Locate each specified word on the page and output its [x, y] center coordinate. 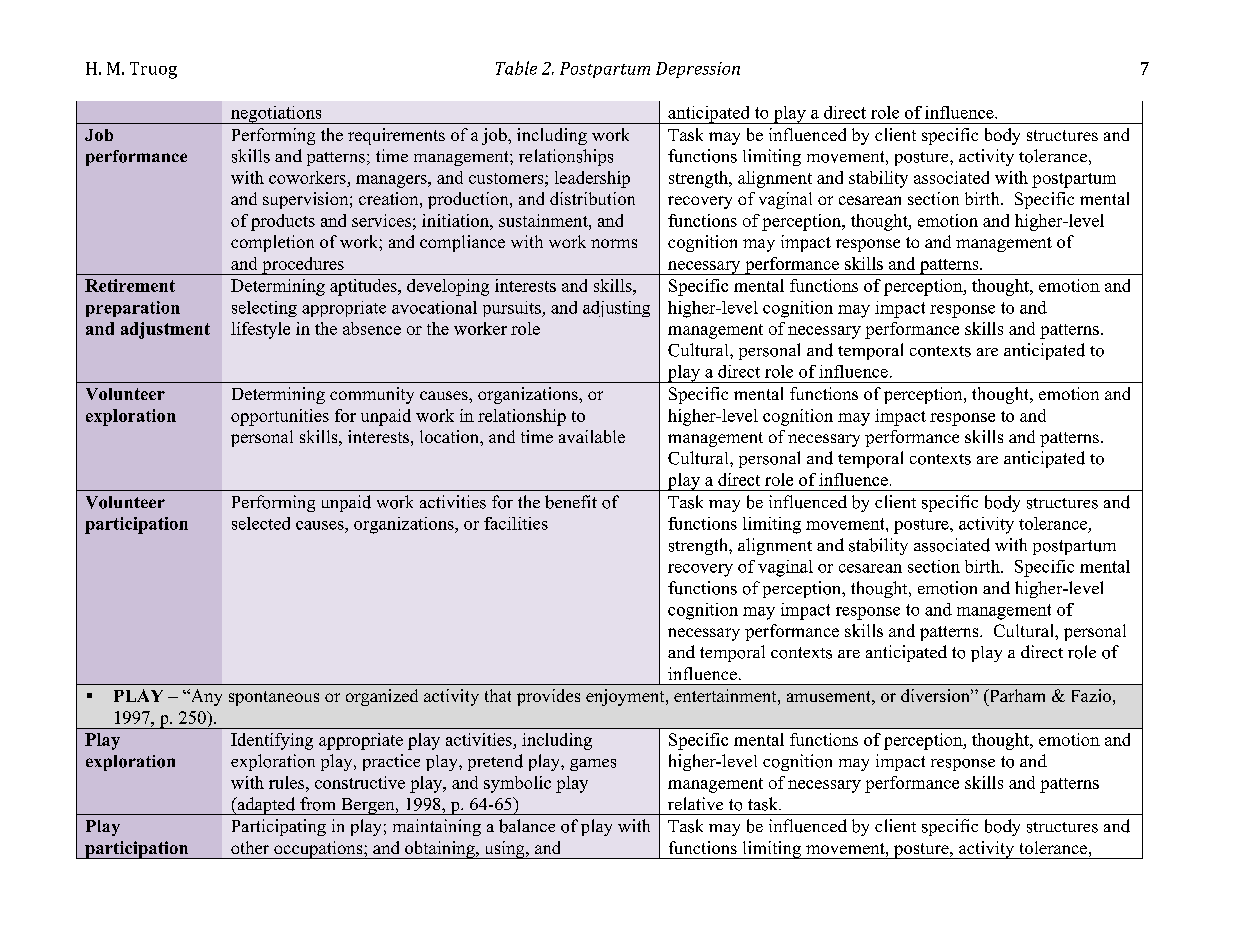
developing [448, 287]
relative [695, 803]
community [372, 395]
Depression [698, 70]
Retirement [130, 285]
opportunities [280, 417]
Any [205, 697]
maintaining [437, 827]
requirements [396, 136]
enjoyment [626, 697]
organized [382, 697]
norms [614, 243]
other [250, 847]
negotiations [276, 115]
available [592, 436]
